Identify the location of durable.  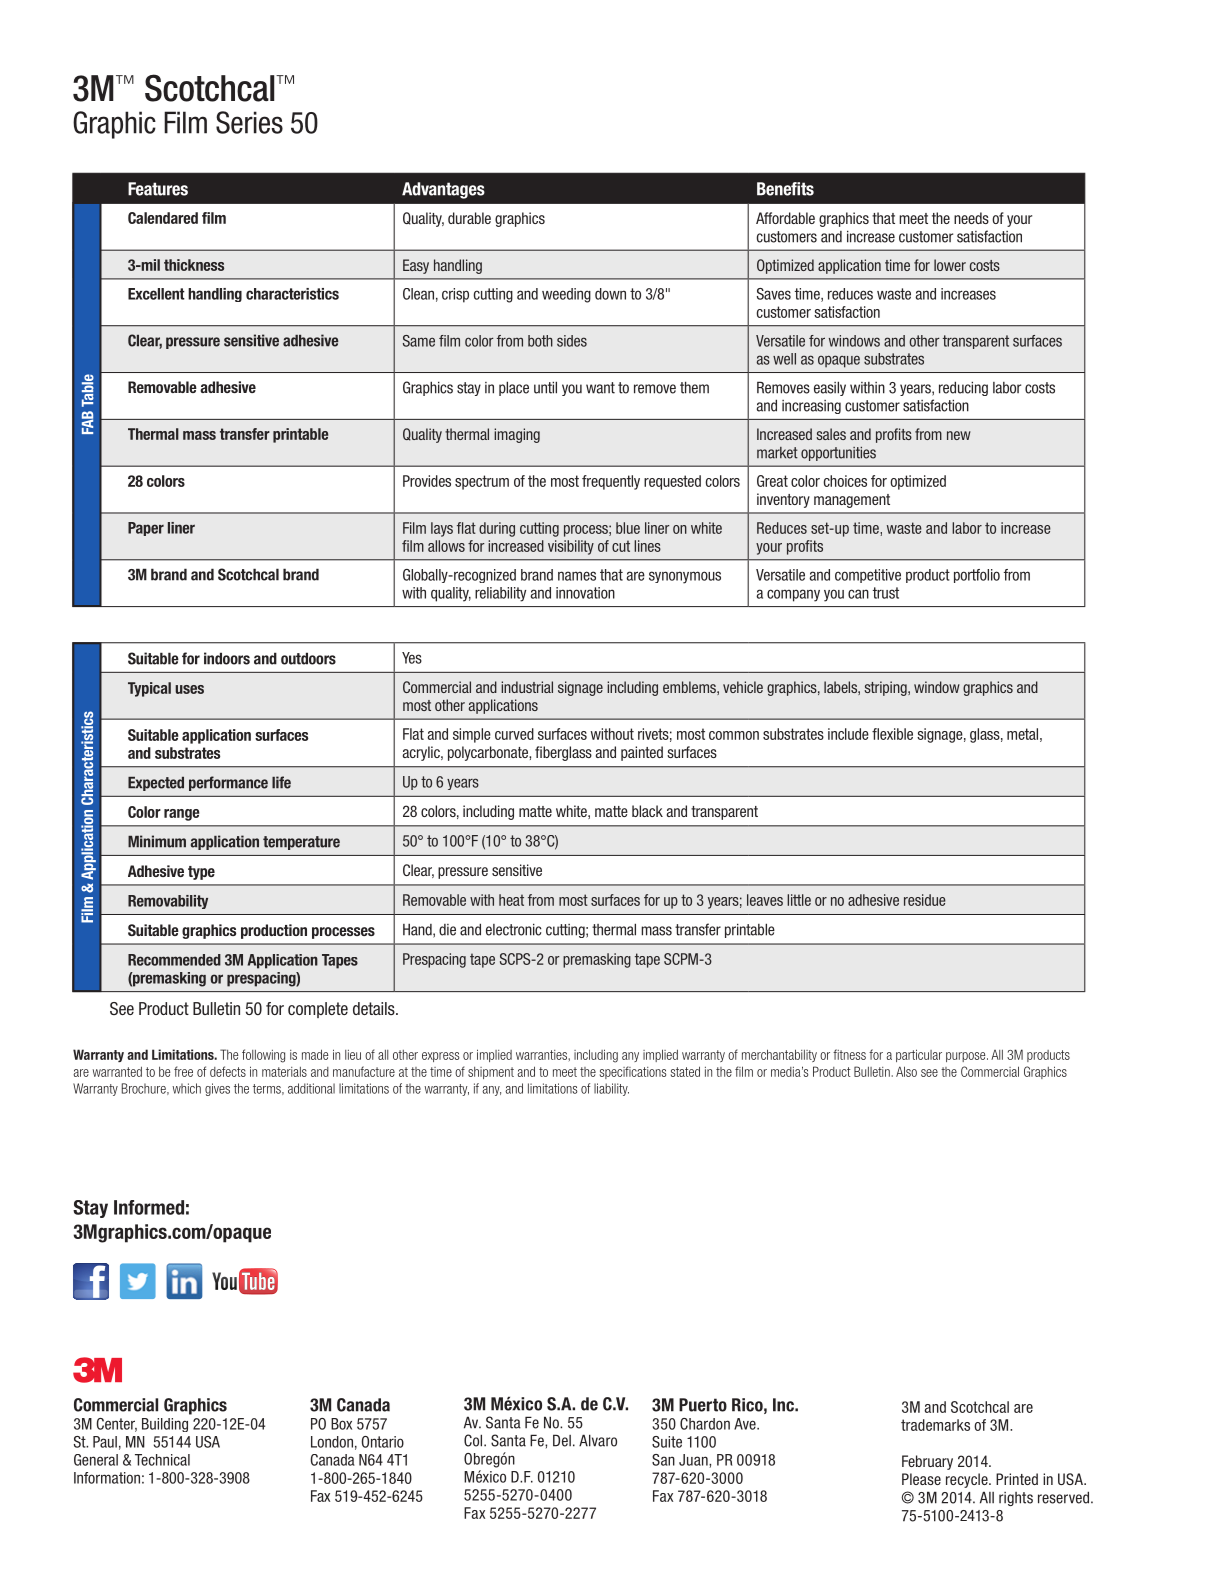
(469, 218).
